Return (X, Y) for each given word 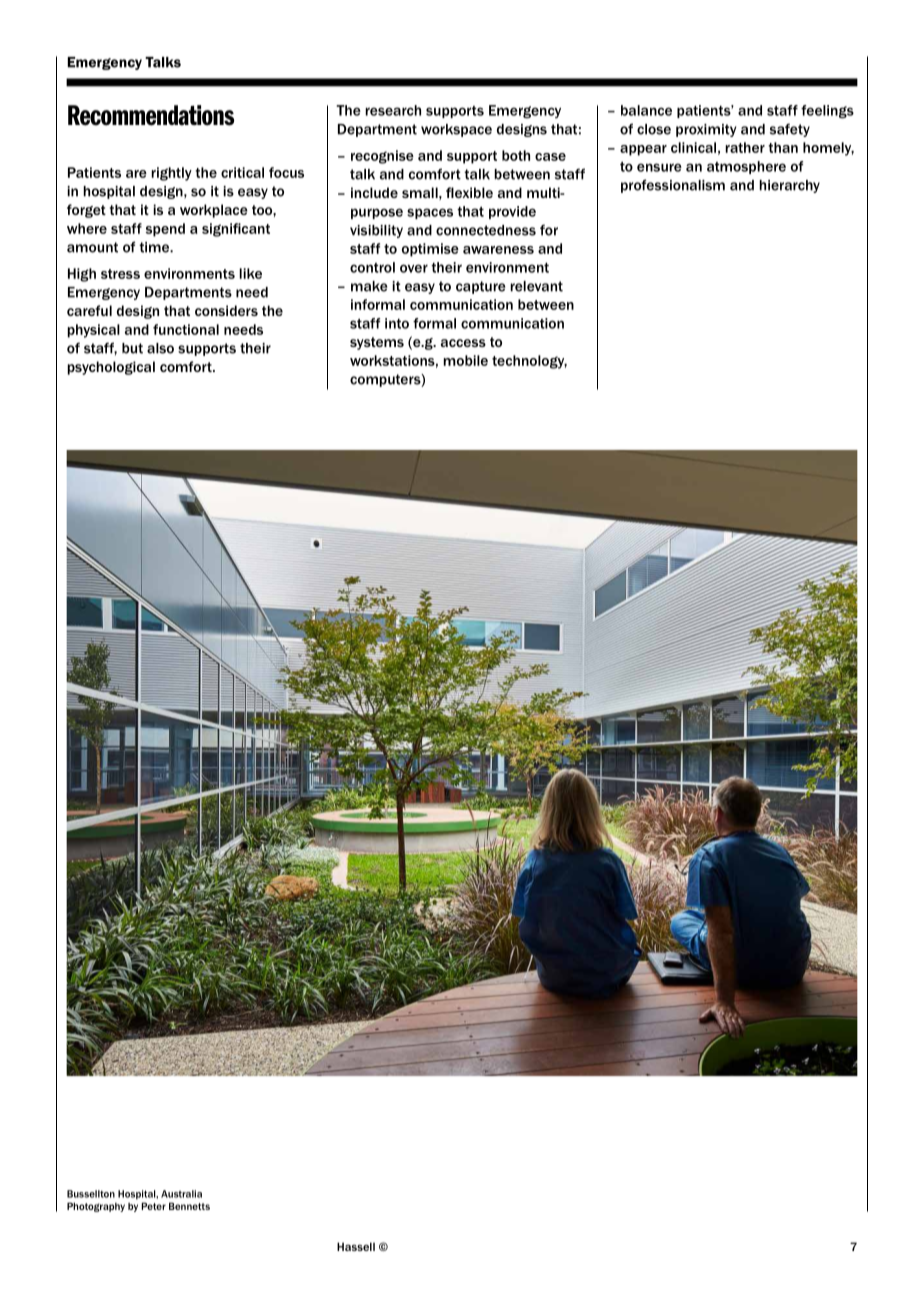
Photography (96, 1207)
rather (745, 147)
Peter (153, 1206)
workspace (456, 130)
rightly (171, 174)
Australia (181, 1194)
